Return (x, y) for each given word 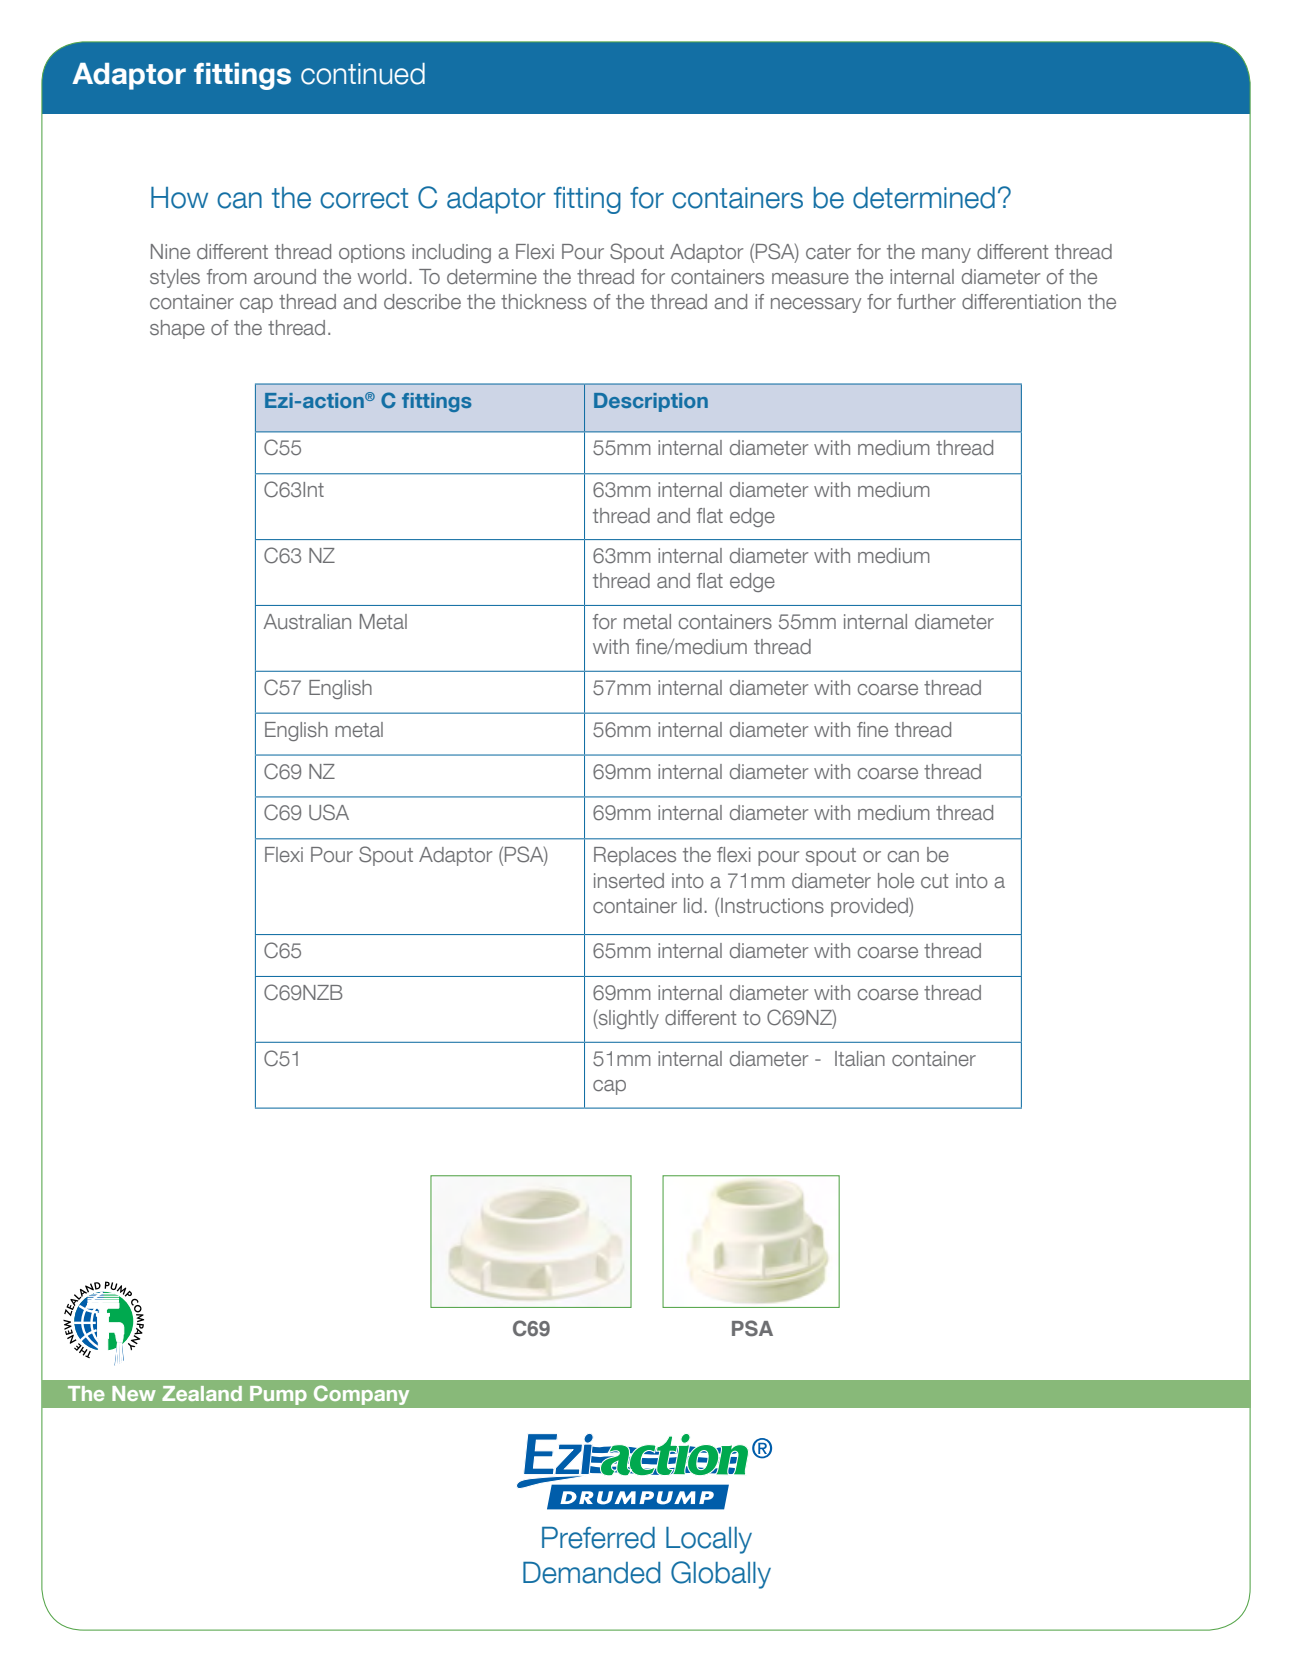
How (179, 198)
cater (828, 252)
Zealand (202, 1393)
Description (651, 402)
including (451, 253)
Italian (860, 1059)
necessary (816, 305)
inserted (629, 881)
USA (329, 812)
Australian (307, 622)
